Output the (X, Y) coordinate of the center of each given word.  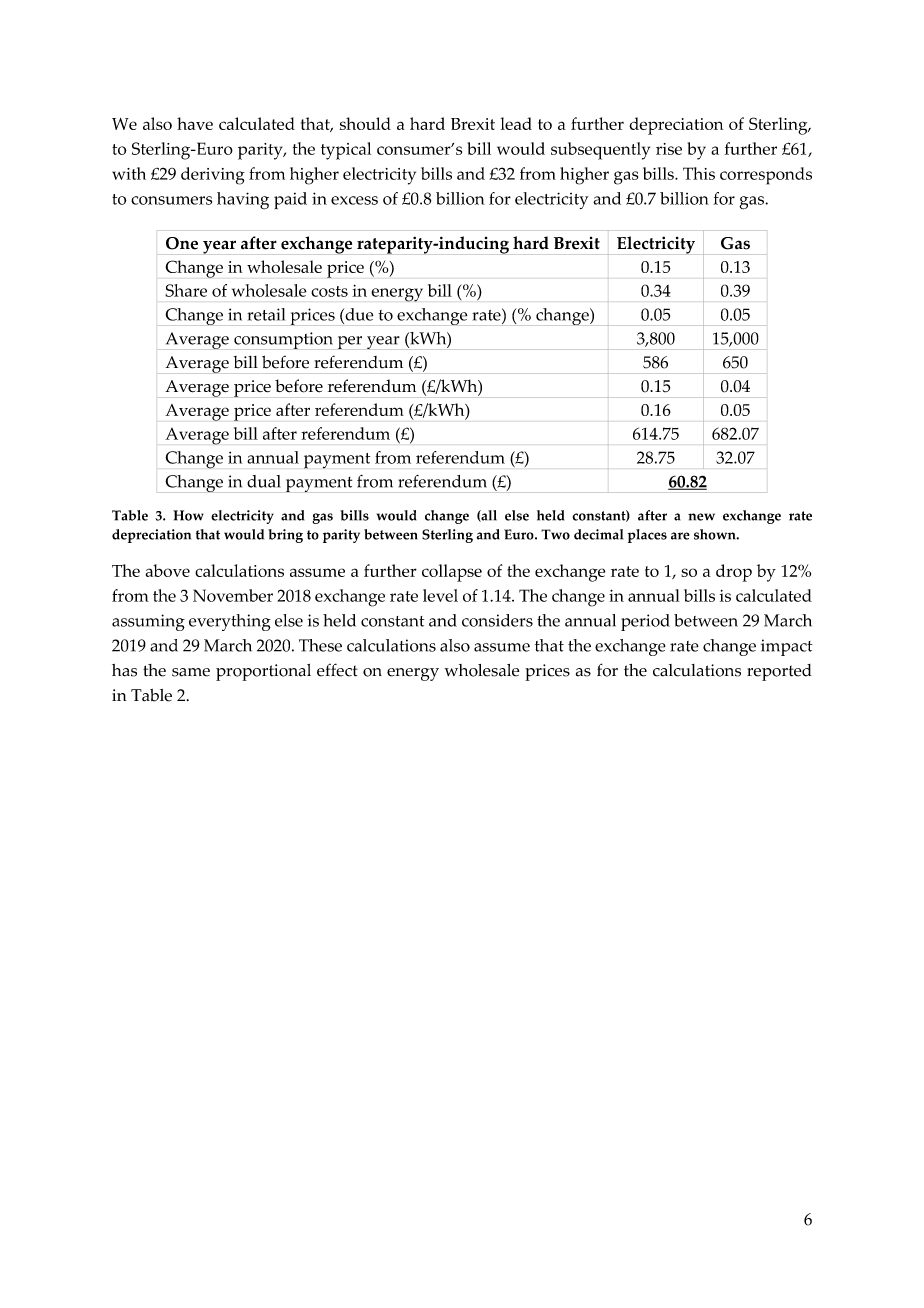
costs (329, 291)
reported (779, 672)
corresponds (766, 176)
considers (497, 620)
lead (516, 123)
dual (263, 481)
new (701, 517)
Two (555, 534)
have (195, 123)
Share (186, 290)
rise (669, 149)
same (191, 672)
